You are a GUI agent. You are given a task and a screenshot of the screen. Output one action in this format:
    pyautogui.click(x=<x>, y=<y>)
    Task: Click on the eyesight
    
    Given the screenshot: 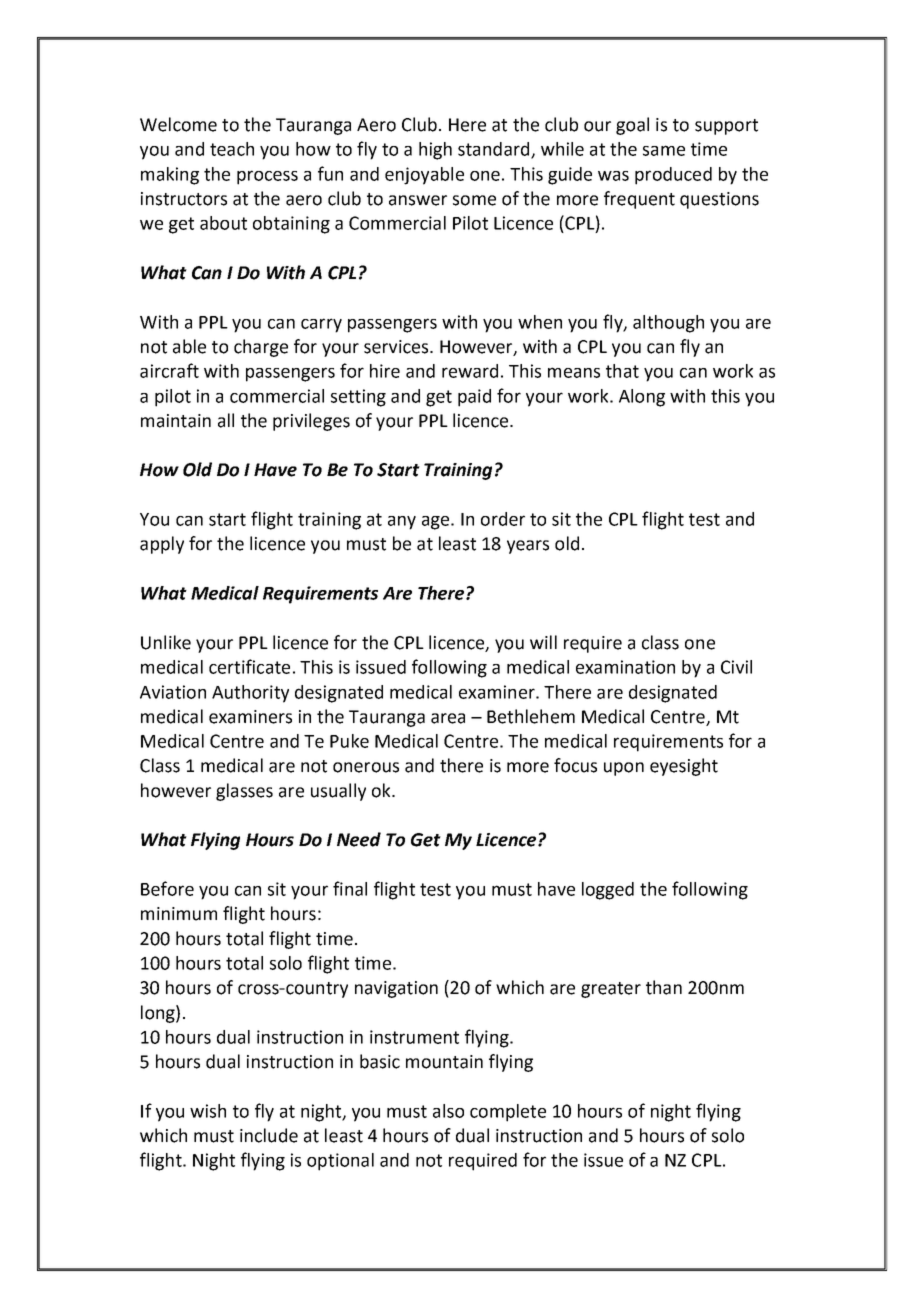 What is the action you would take?
    pyautogui.click(x=684, y=767)
